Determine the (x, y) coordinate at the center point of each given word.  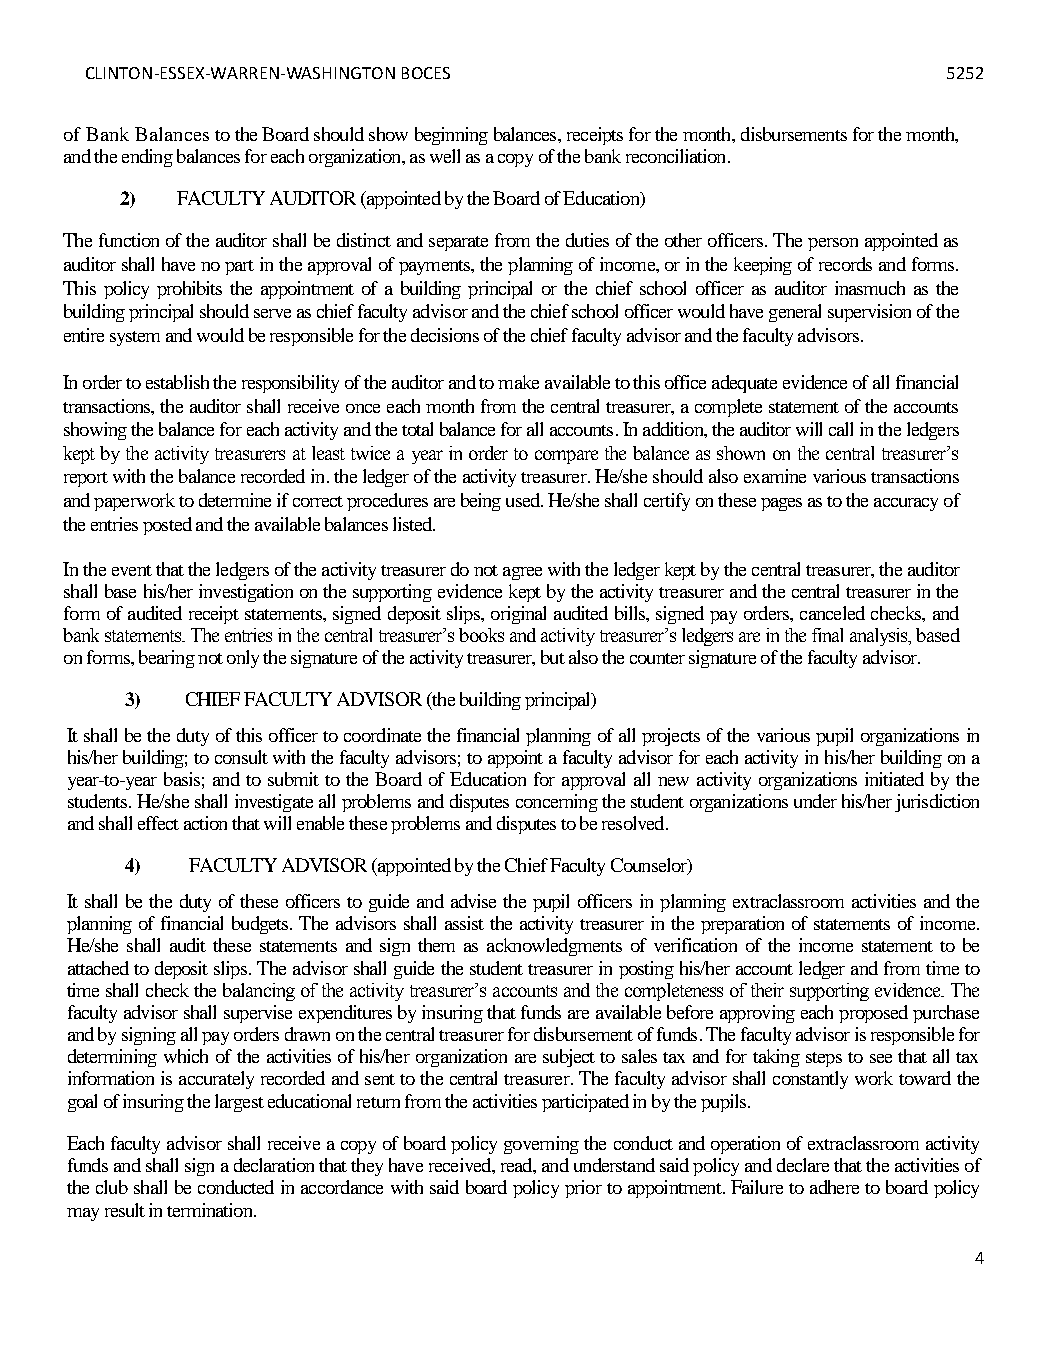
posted (167, 526)
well (445, 156)
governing (541, 1145)
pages (781, 504)
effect (158, 823)
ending (147, 158)
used (524, 500)
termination (211, 1210)
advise (473, 901)
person (833, 244)
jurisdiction (937, 803)
